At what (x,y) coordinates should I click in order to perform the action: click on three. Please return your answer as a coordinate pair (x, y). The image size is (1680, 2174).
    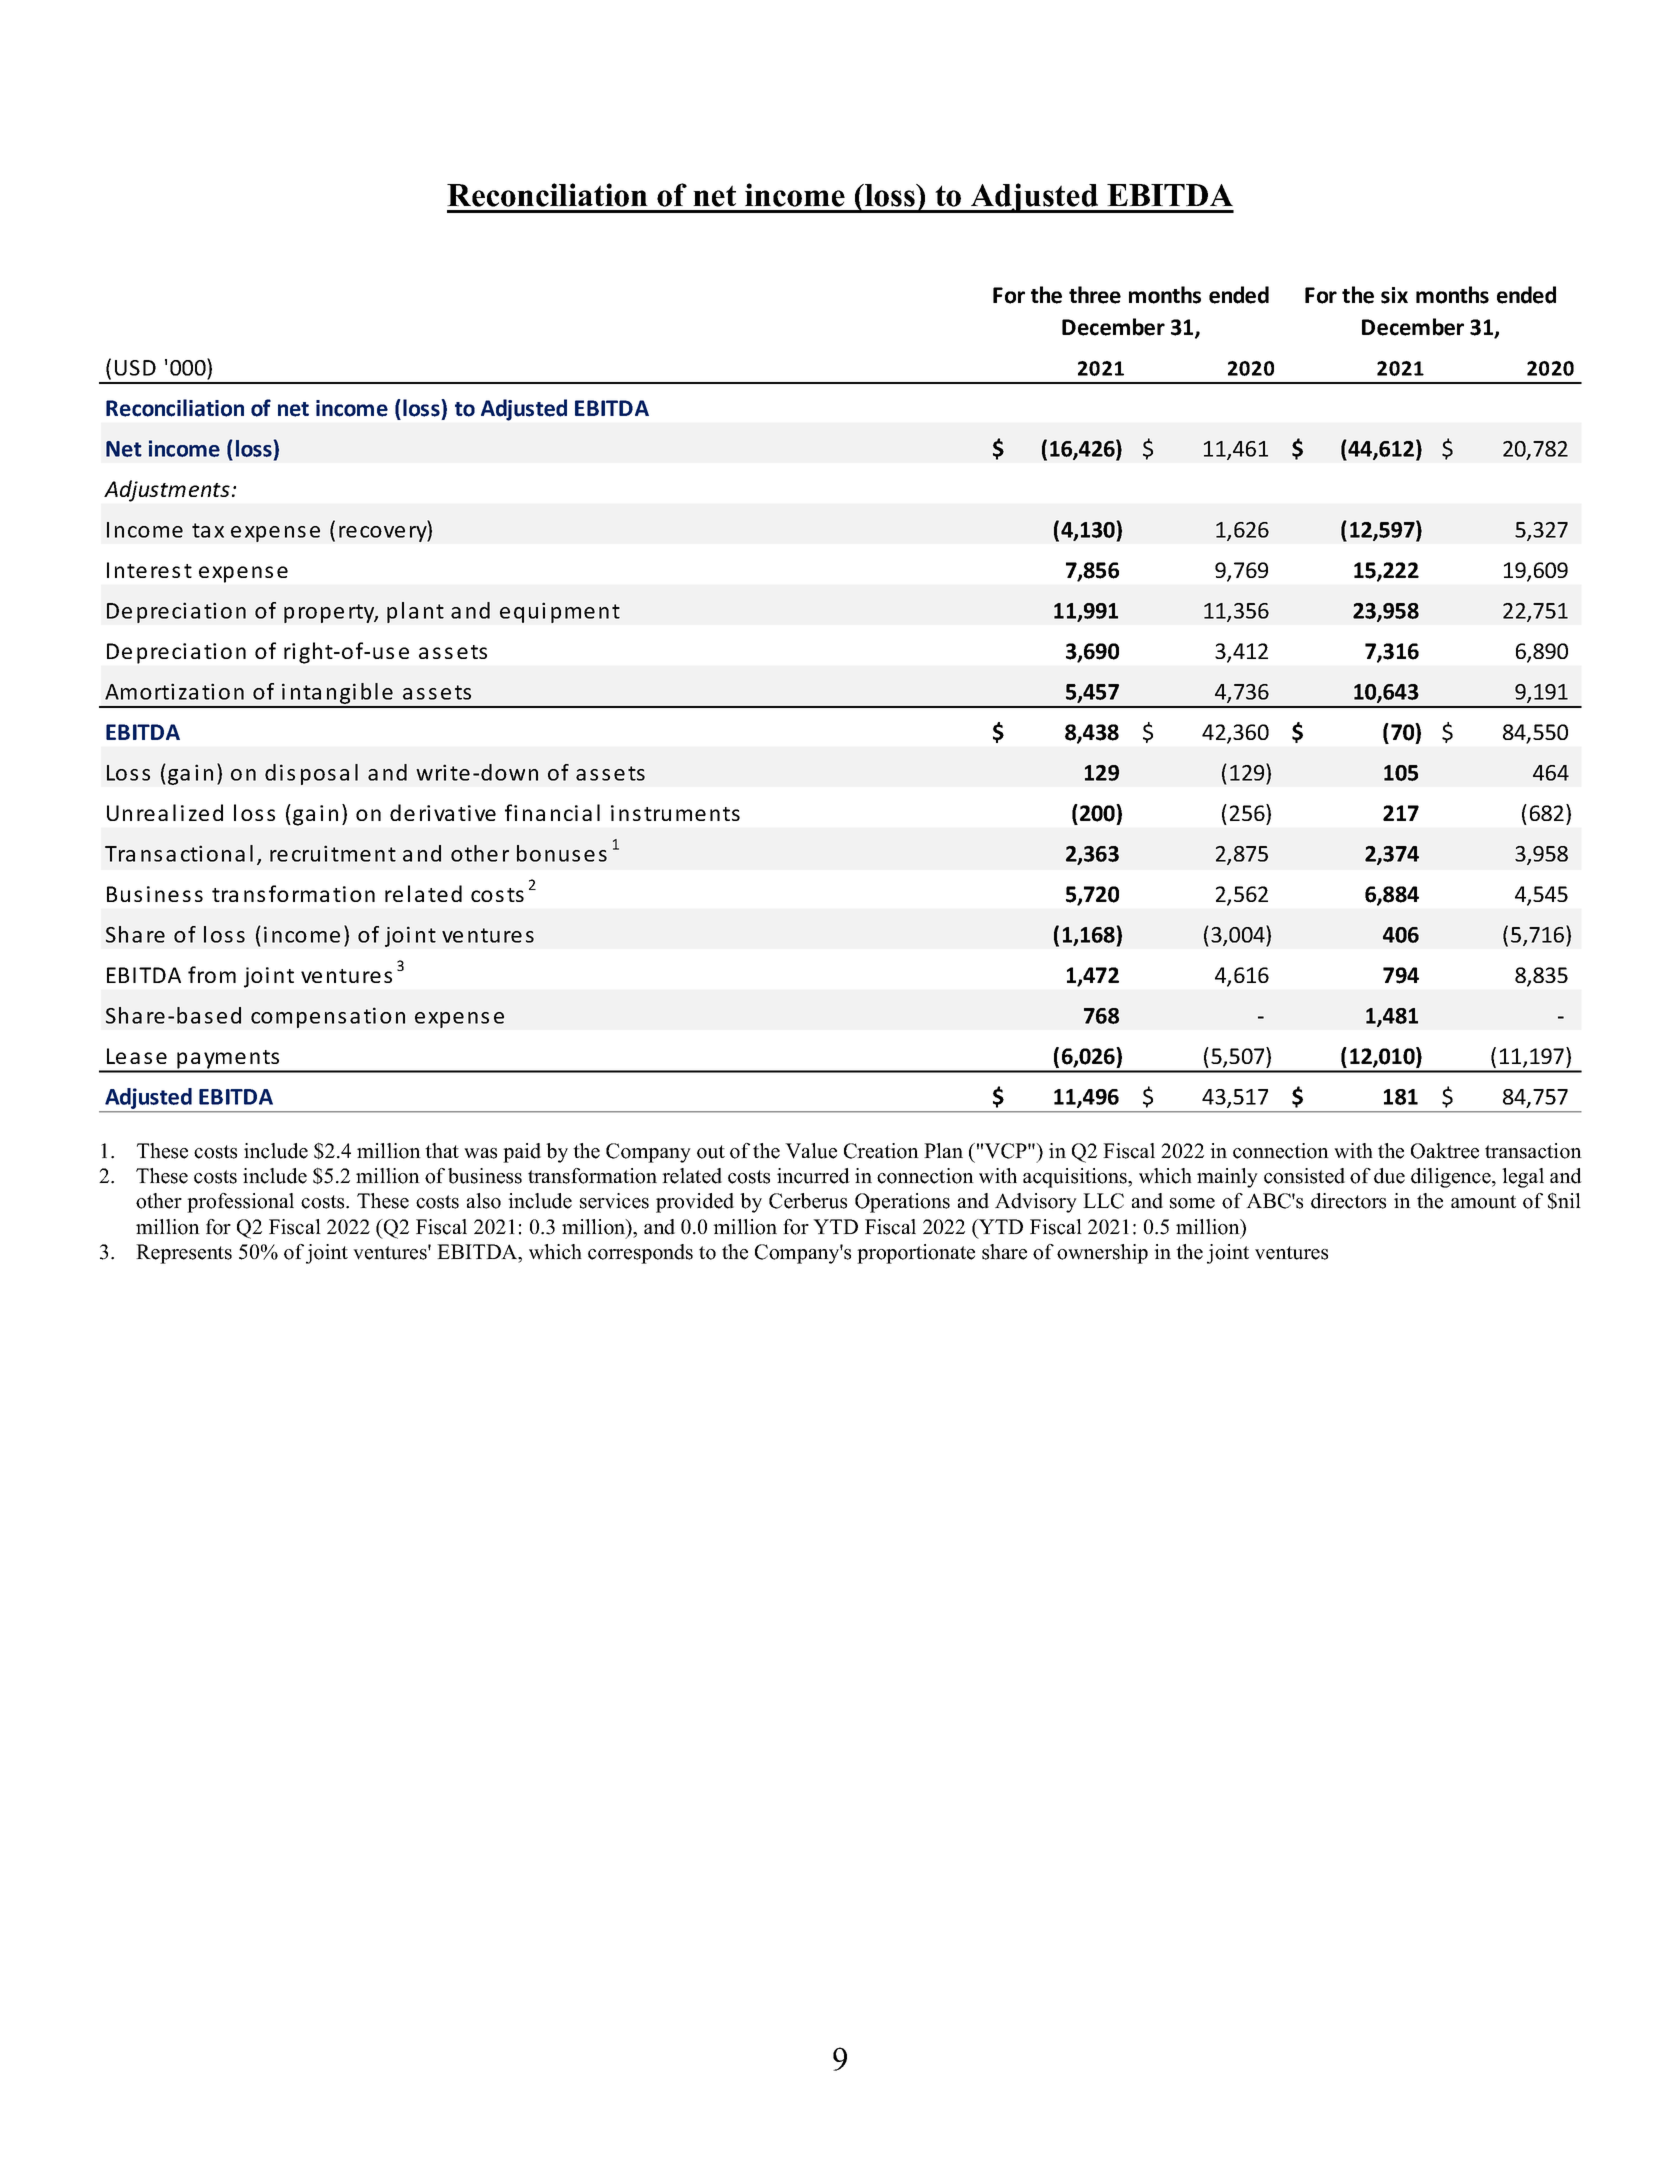
    Looking at the image, I should click on (1095, 295).
